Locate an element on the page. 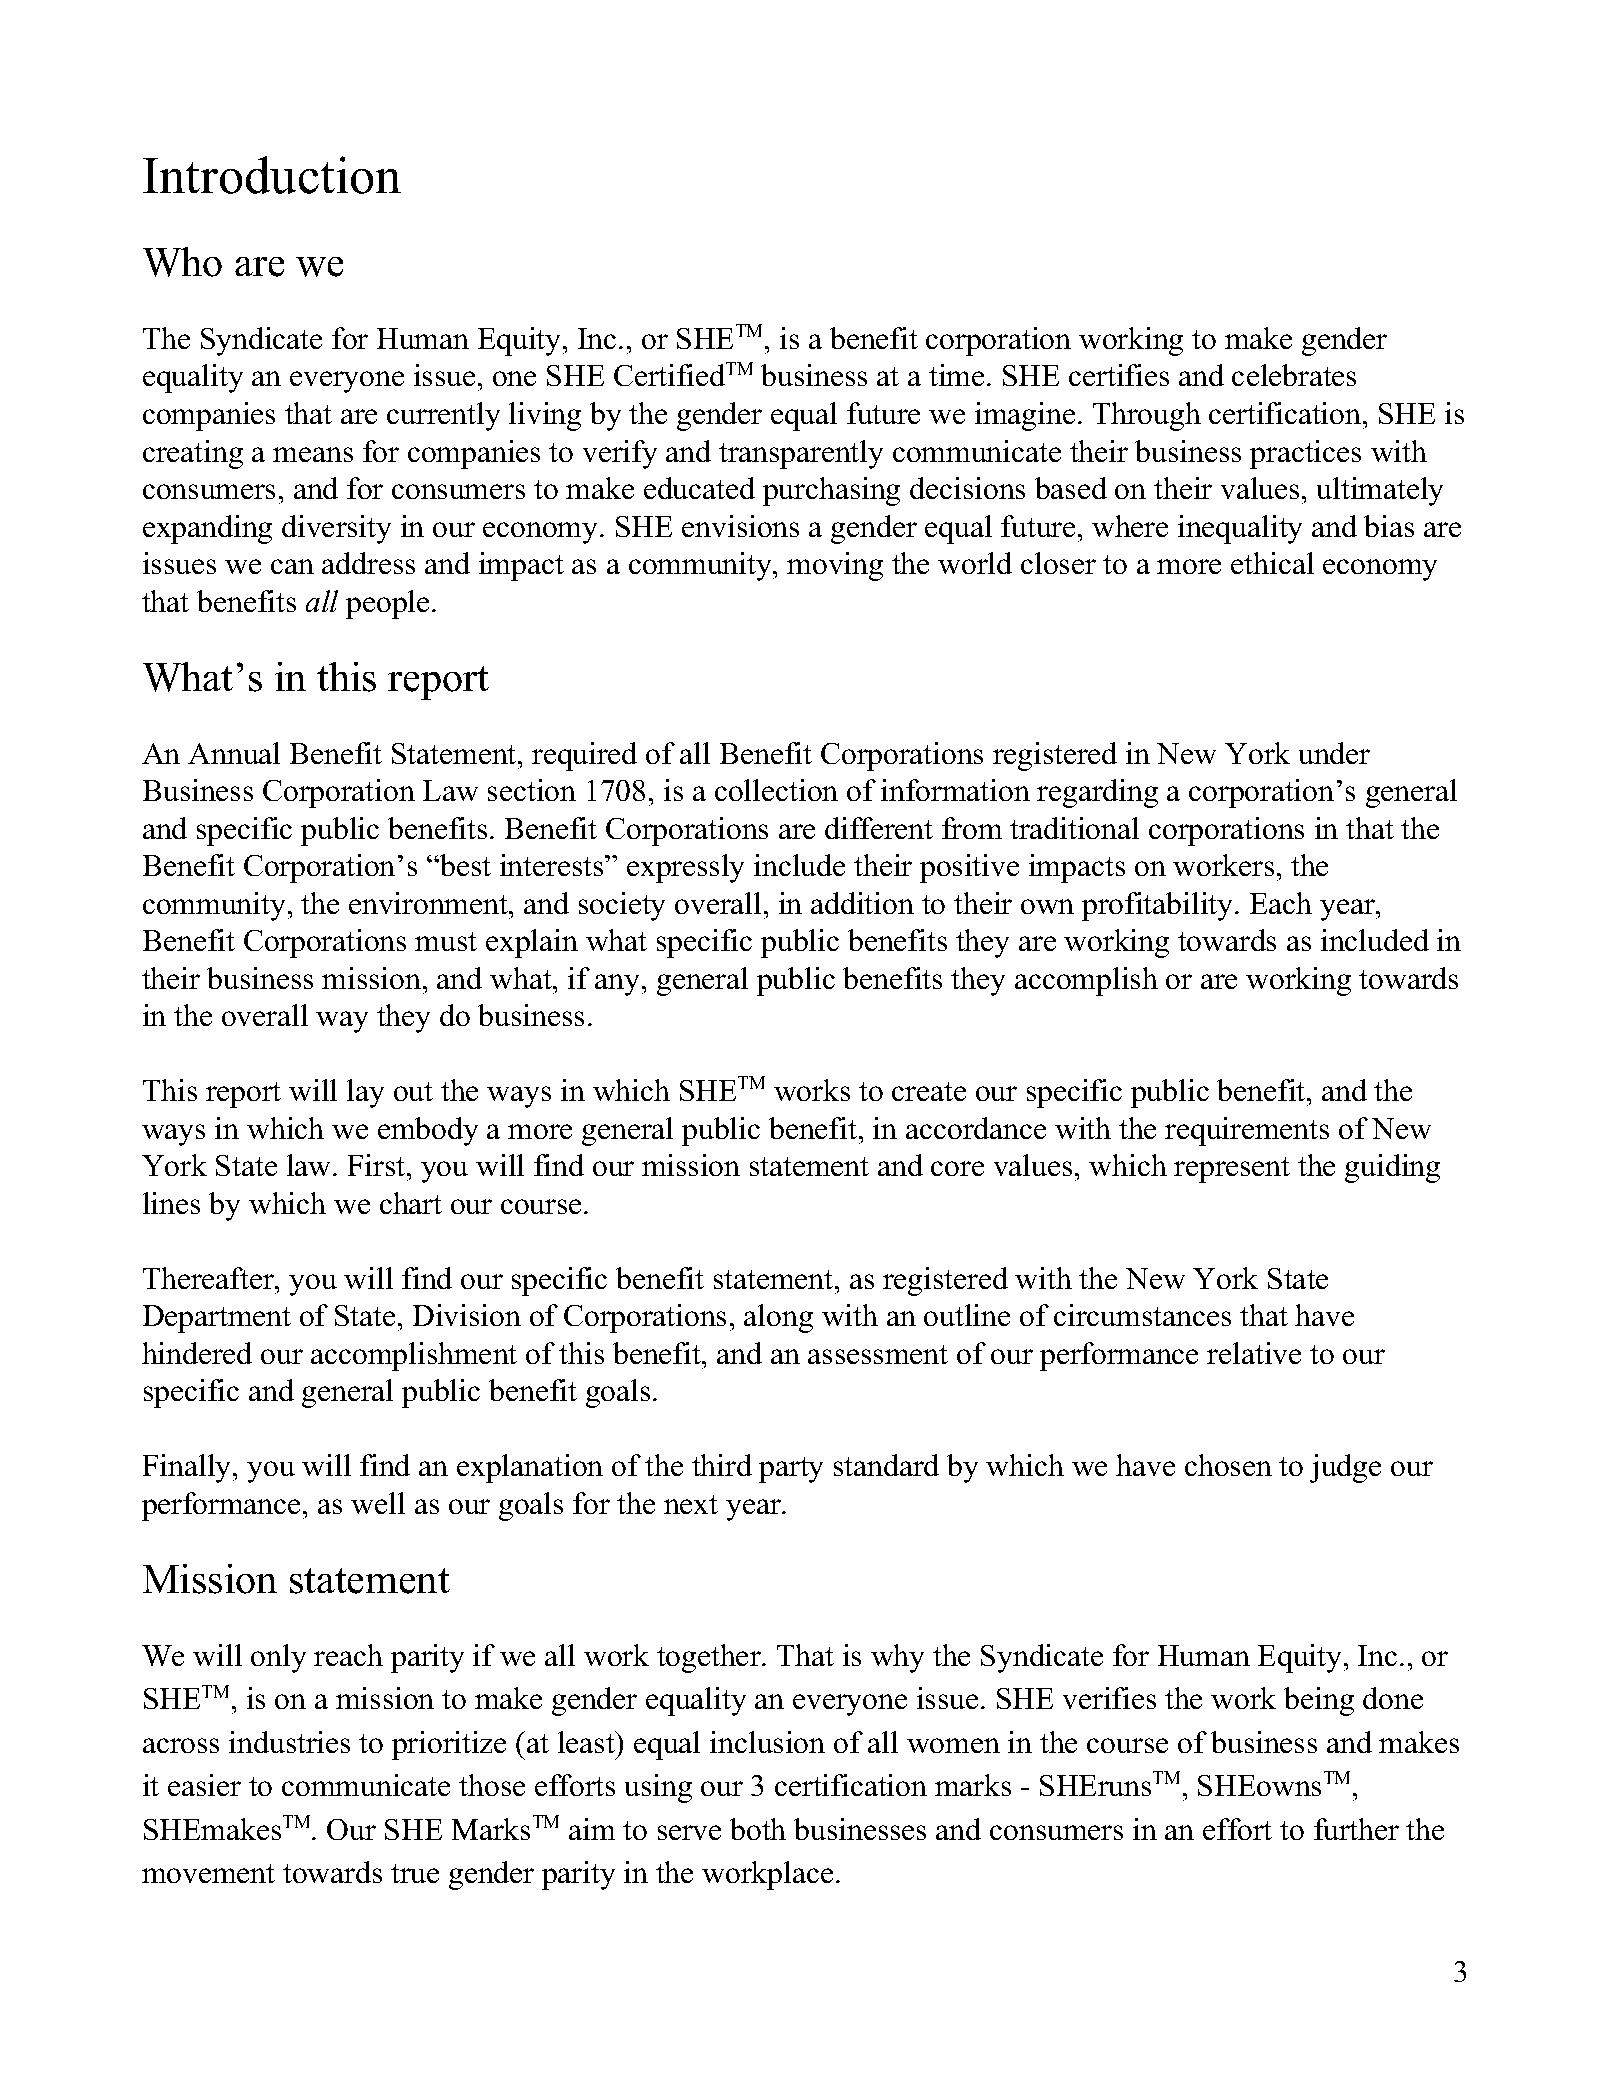 The width and height of the document is (1611, 2085). time is located at coordinates (956, 375).
